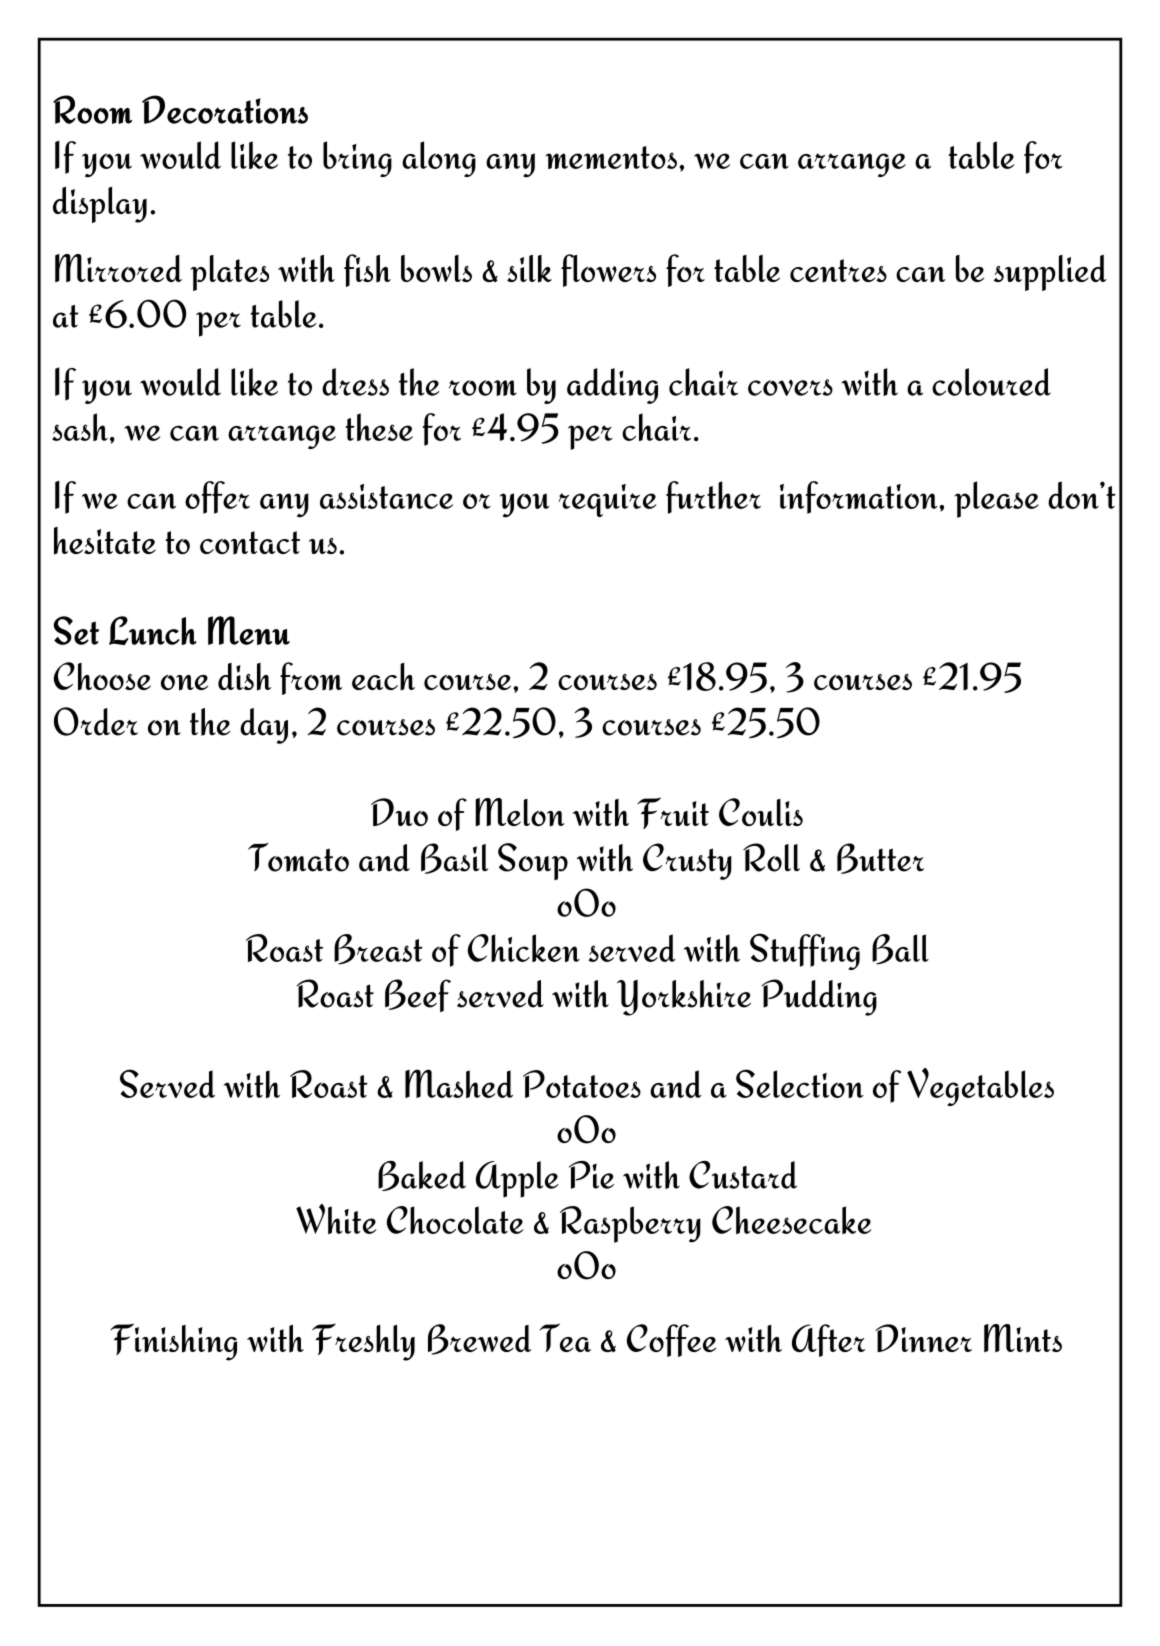 The width and height of the screenshot is (1160, 1646). I want to click on mementos, so click(611, 157).
